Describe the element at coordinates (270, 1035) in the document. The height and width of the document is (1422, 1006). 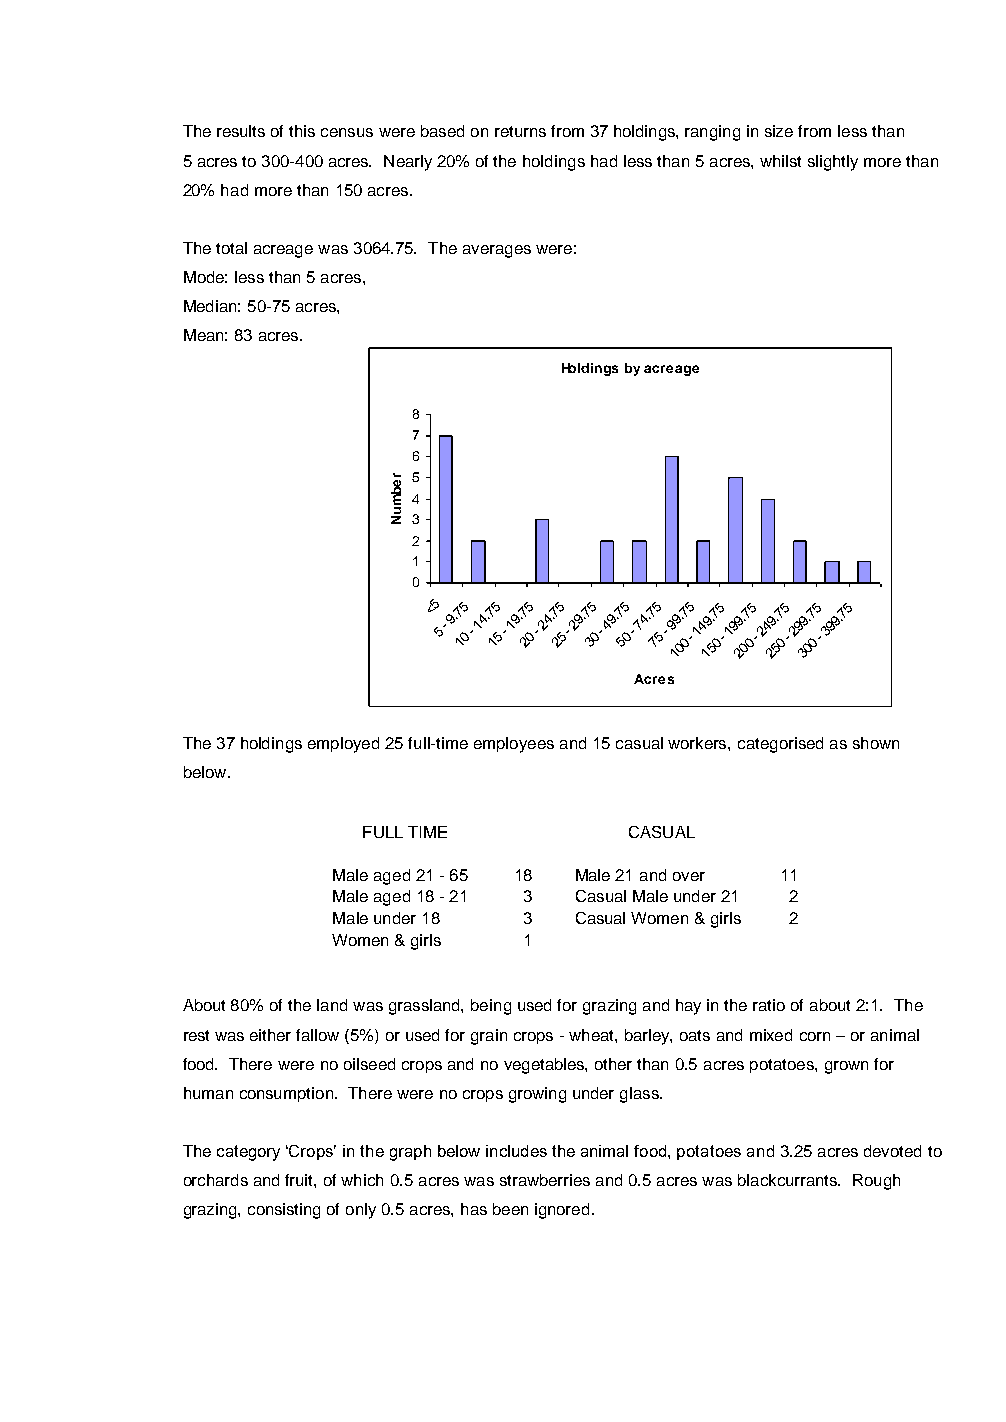
I see `either` at that location.
